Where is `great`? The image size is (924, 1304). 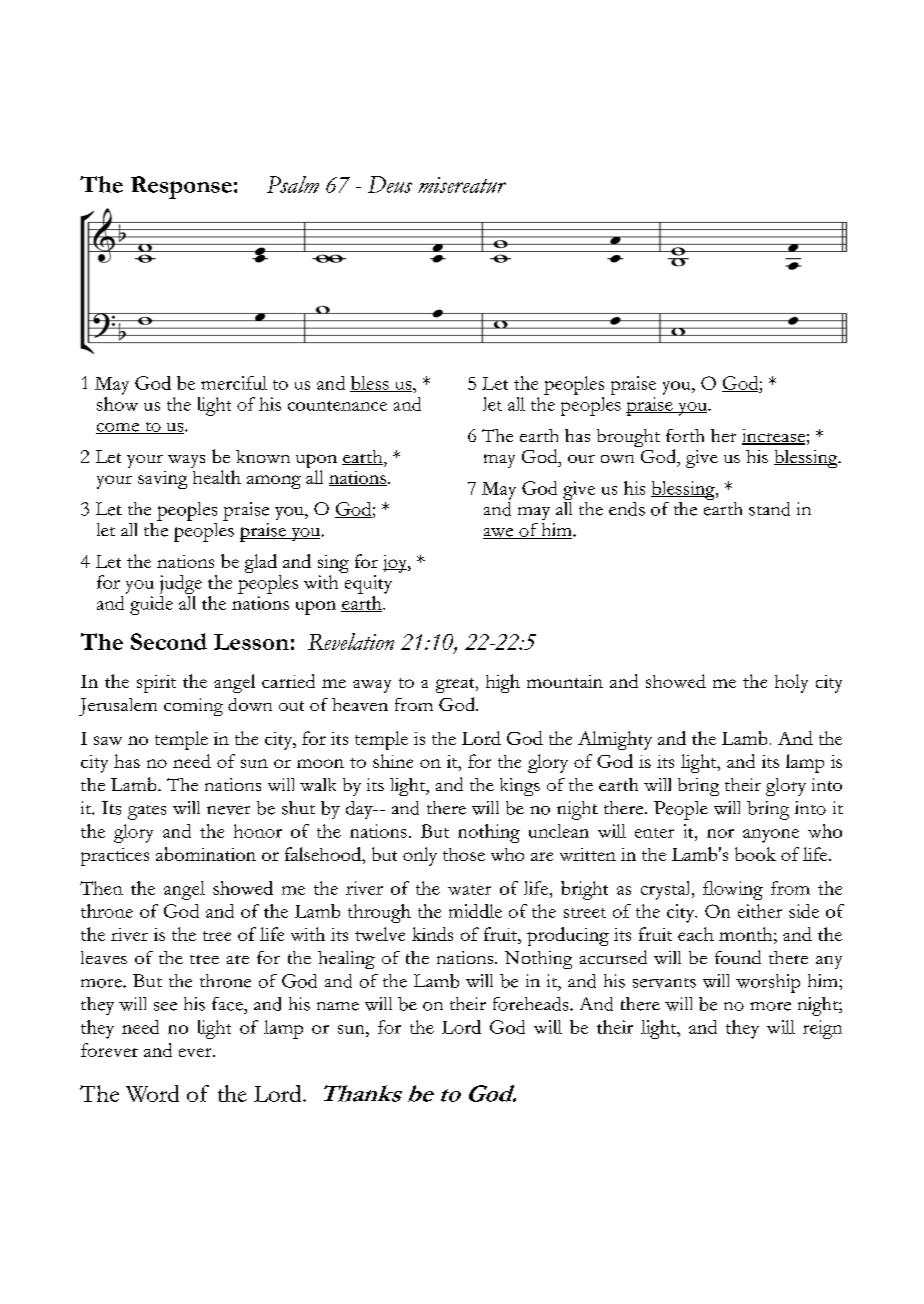 great is located at coordinates (456, 685).
